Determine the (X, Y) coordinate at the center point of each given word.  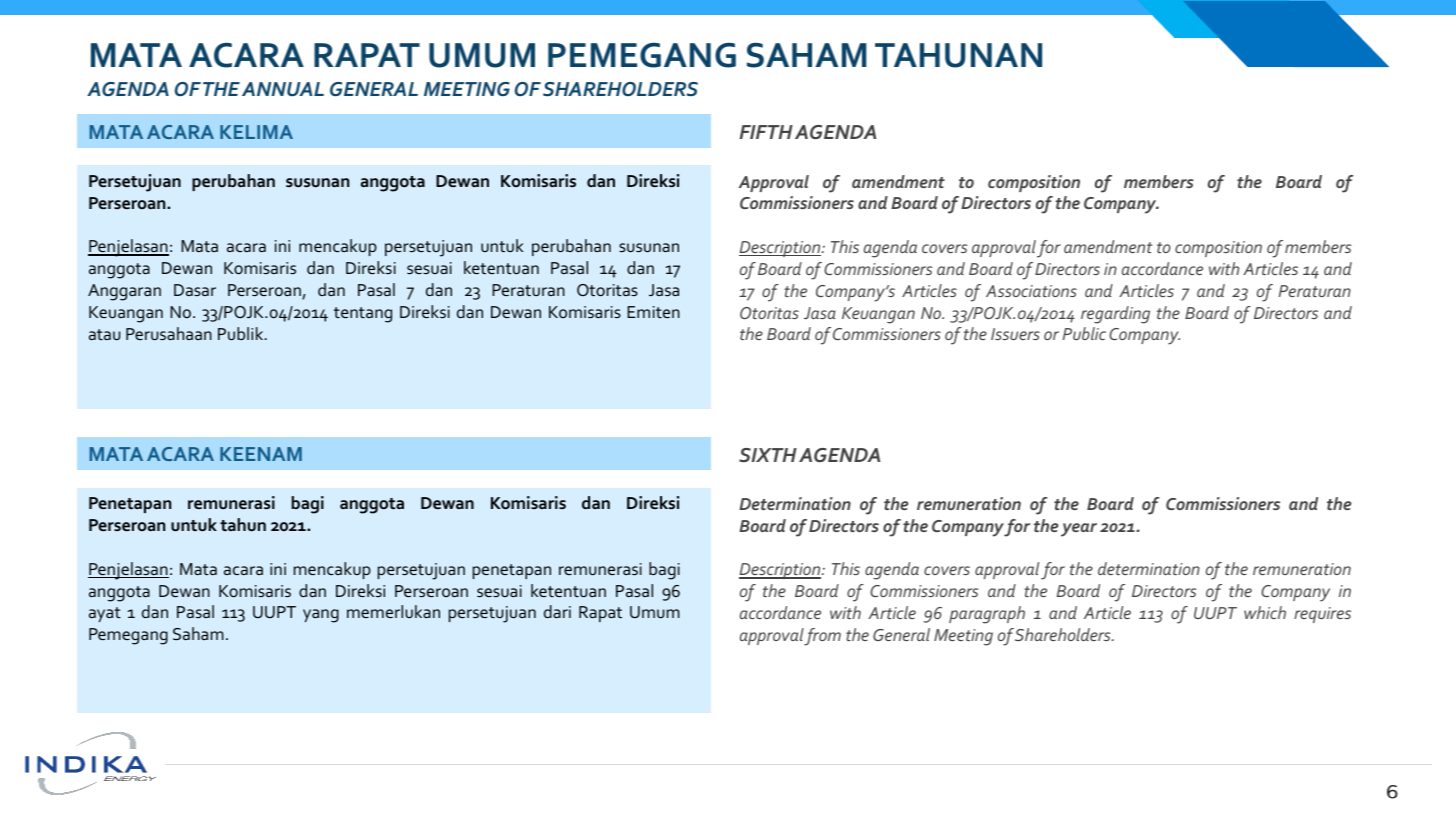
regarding (1115, 315)
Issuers (1015, 334)
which (1265, 612)
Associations (1031, 291)
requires (1322, 615)
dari (557, 611)
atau (104, 334)
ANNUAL (283, 89)
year (1079, 530)
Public (1084, 333)
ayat (105, 614)
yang (321, 616)
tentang (363, 315)
